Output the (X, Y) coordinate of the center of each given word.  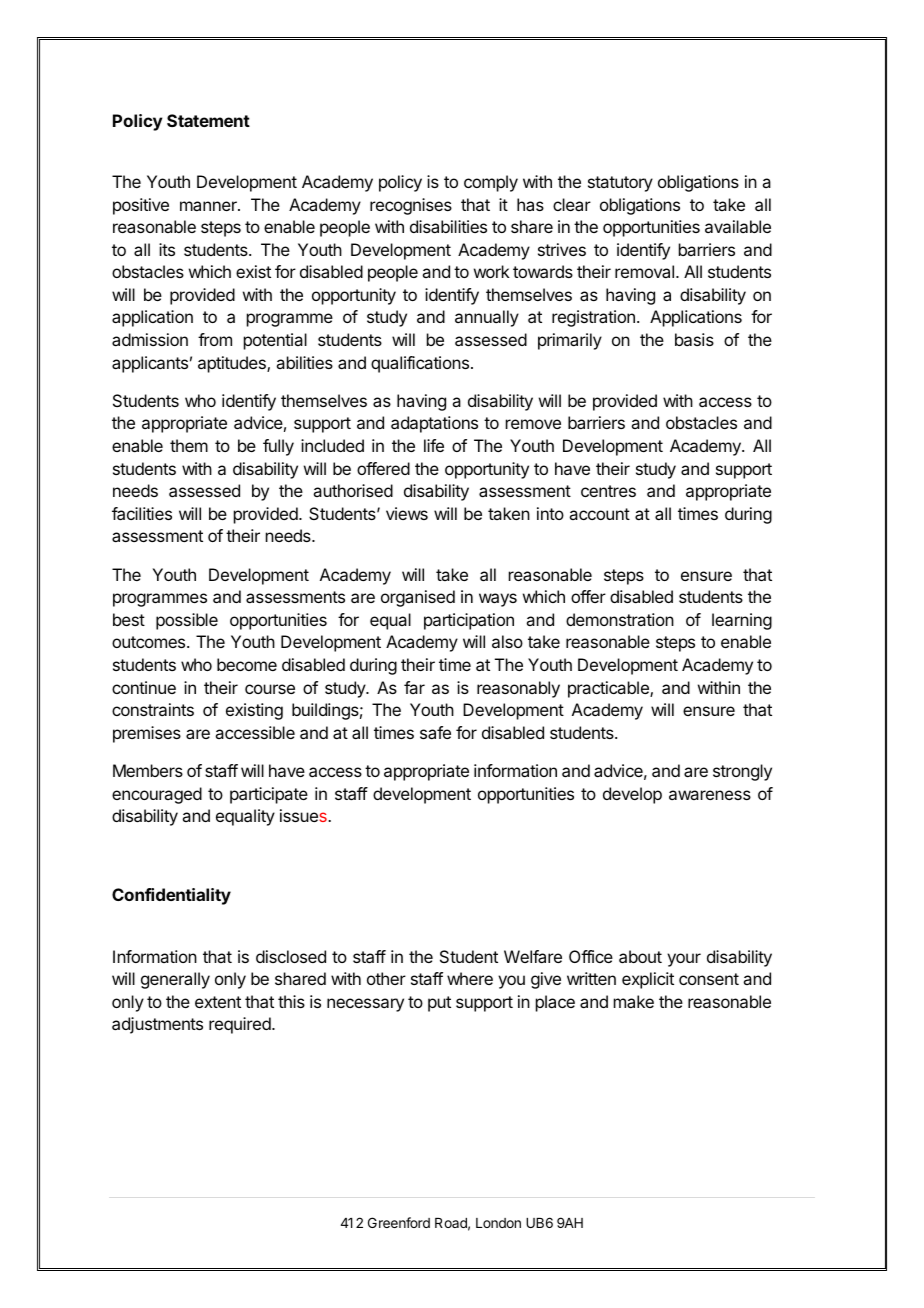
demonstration (620, 619)
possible (187, 621)
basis (694, 339)
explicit (648, 980)
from (215, 339)
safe (435, 732)
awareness (710, 795)
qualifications (420, 364)
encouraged (157, 795)
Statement (208, 120)
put (439, 1004)
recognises (411, 206)
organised (418, 598)
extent (218, 1002)
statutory (620, 184)
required (241, 1025)
